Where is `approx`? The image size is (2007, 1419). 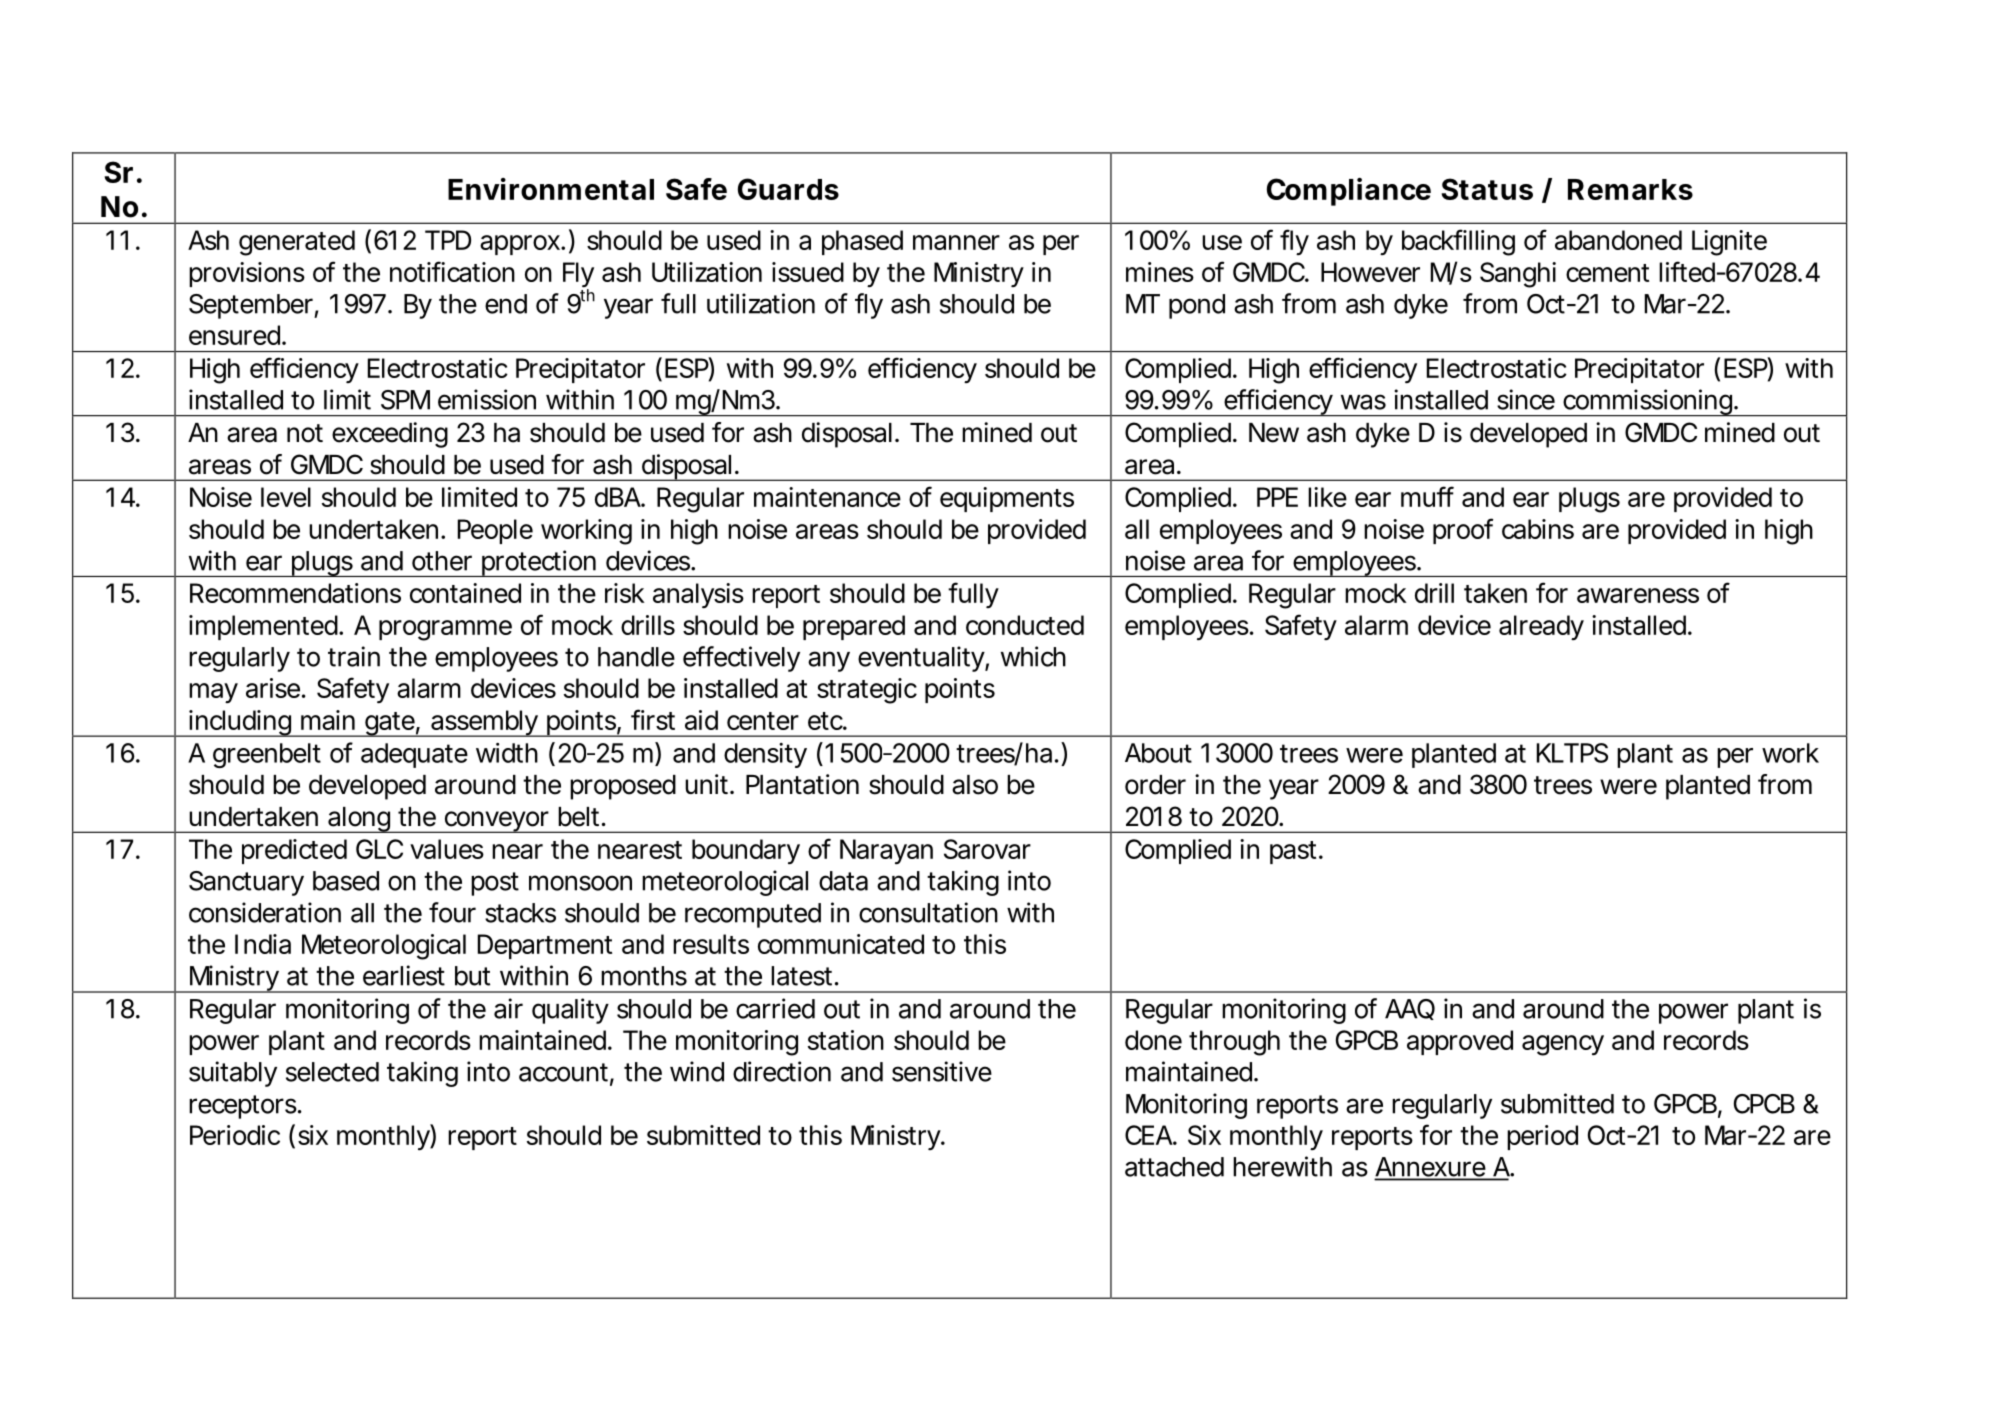 approx is located at coordinates (520, 245).
